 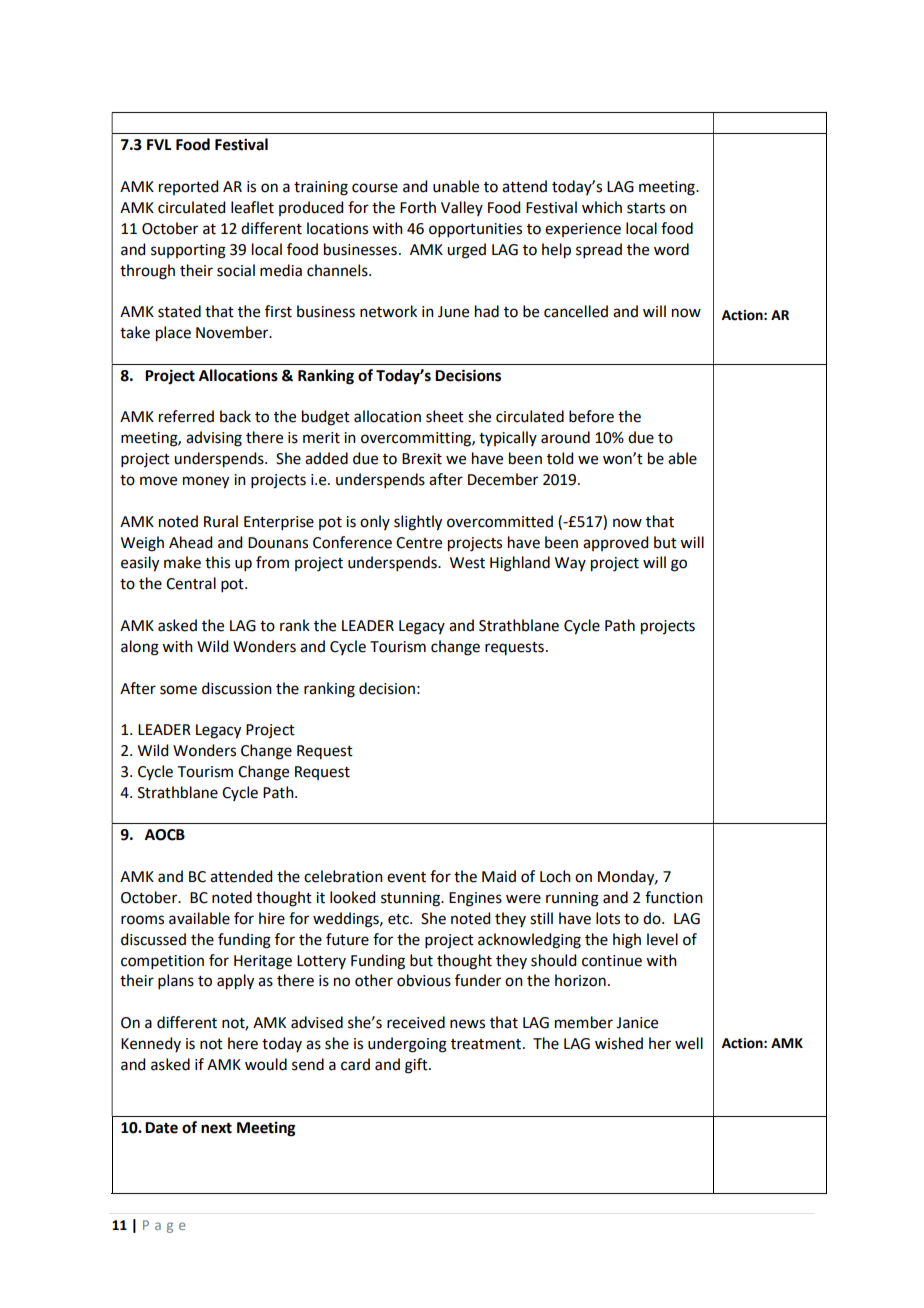 I want to click on approved, so click(x=615, y=543).
